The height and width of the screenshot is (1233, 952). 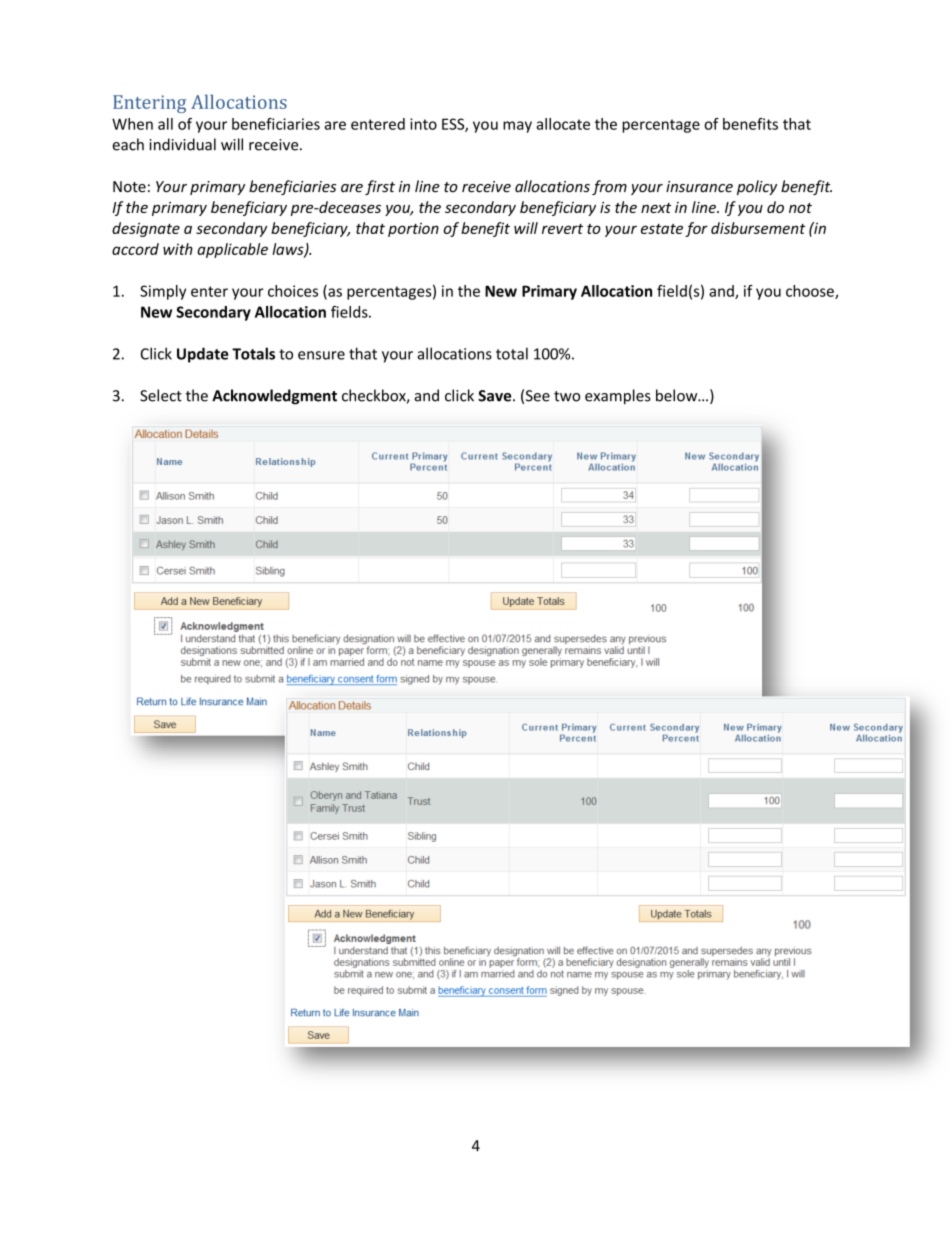 What do you see at coordinates (182, 144) in the screenshot?
I see `individual` at bounding box center [182, 144].
